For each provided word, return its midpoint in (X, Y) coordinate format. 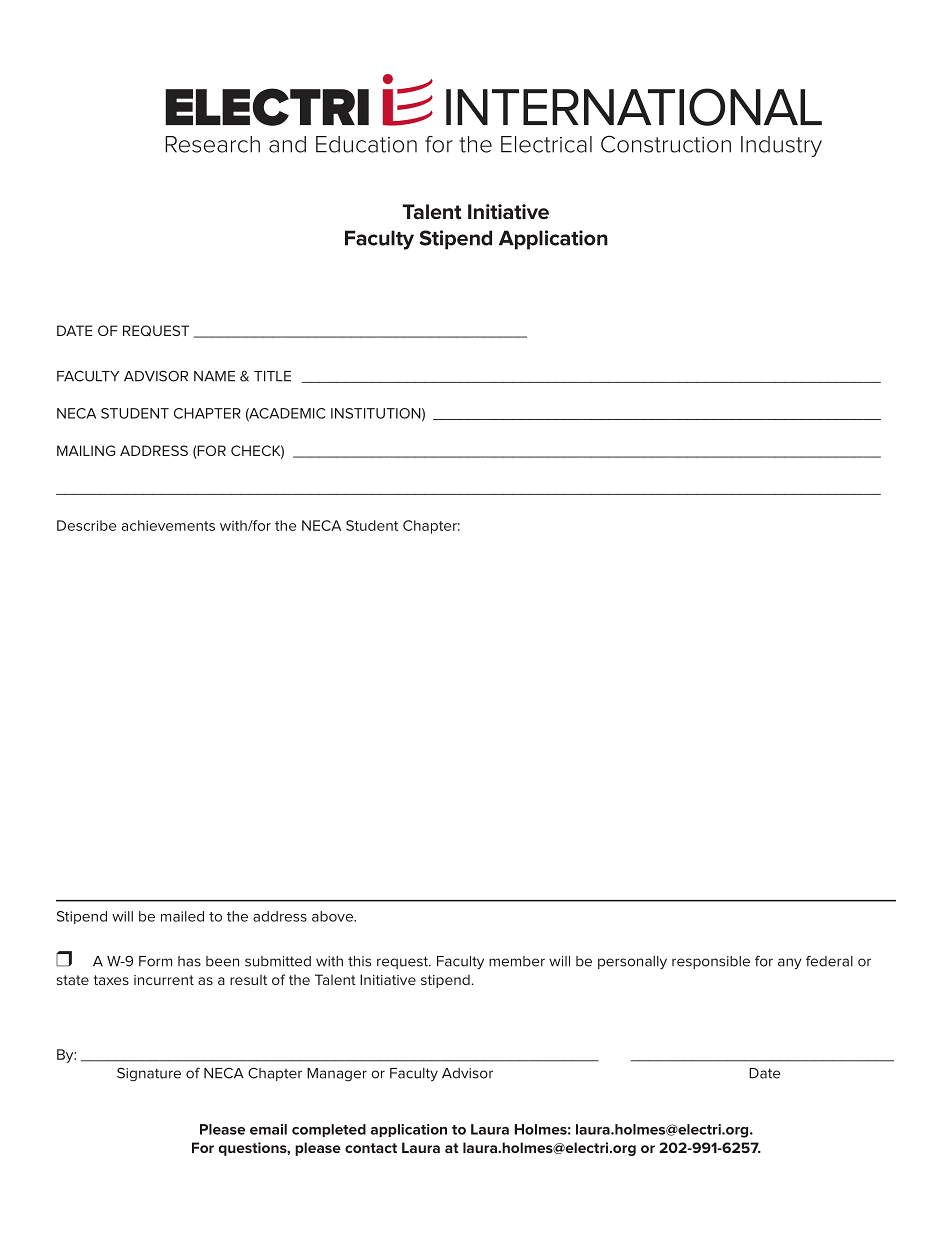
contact (371, 1148)
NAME (214, 376)
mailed (182, 916)
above (333, 916)
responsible (711, 962)
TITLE (272, 376)
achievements (168, 525)
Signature (149, 1074)
